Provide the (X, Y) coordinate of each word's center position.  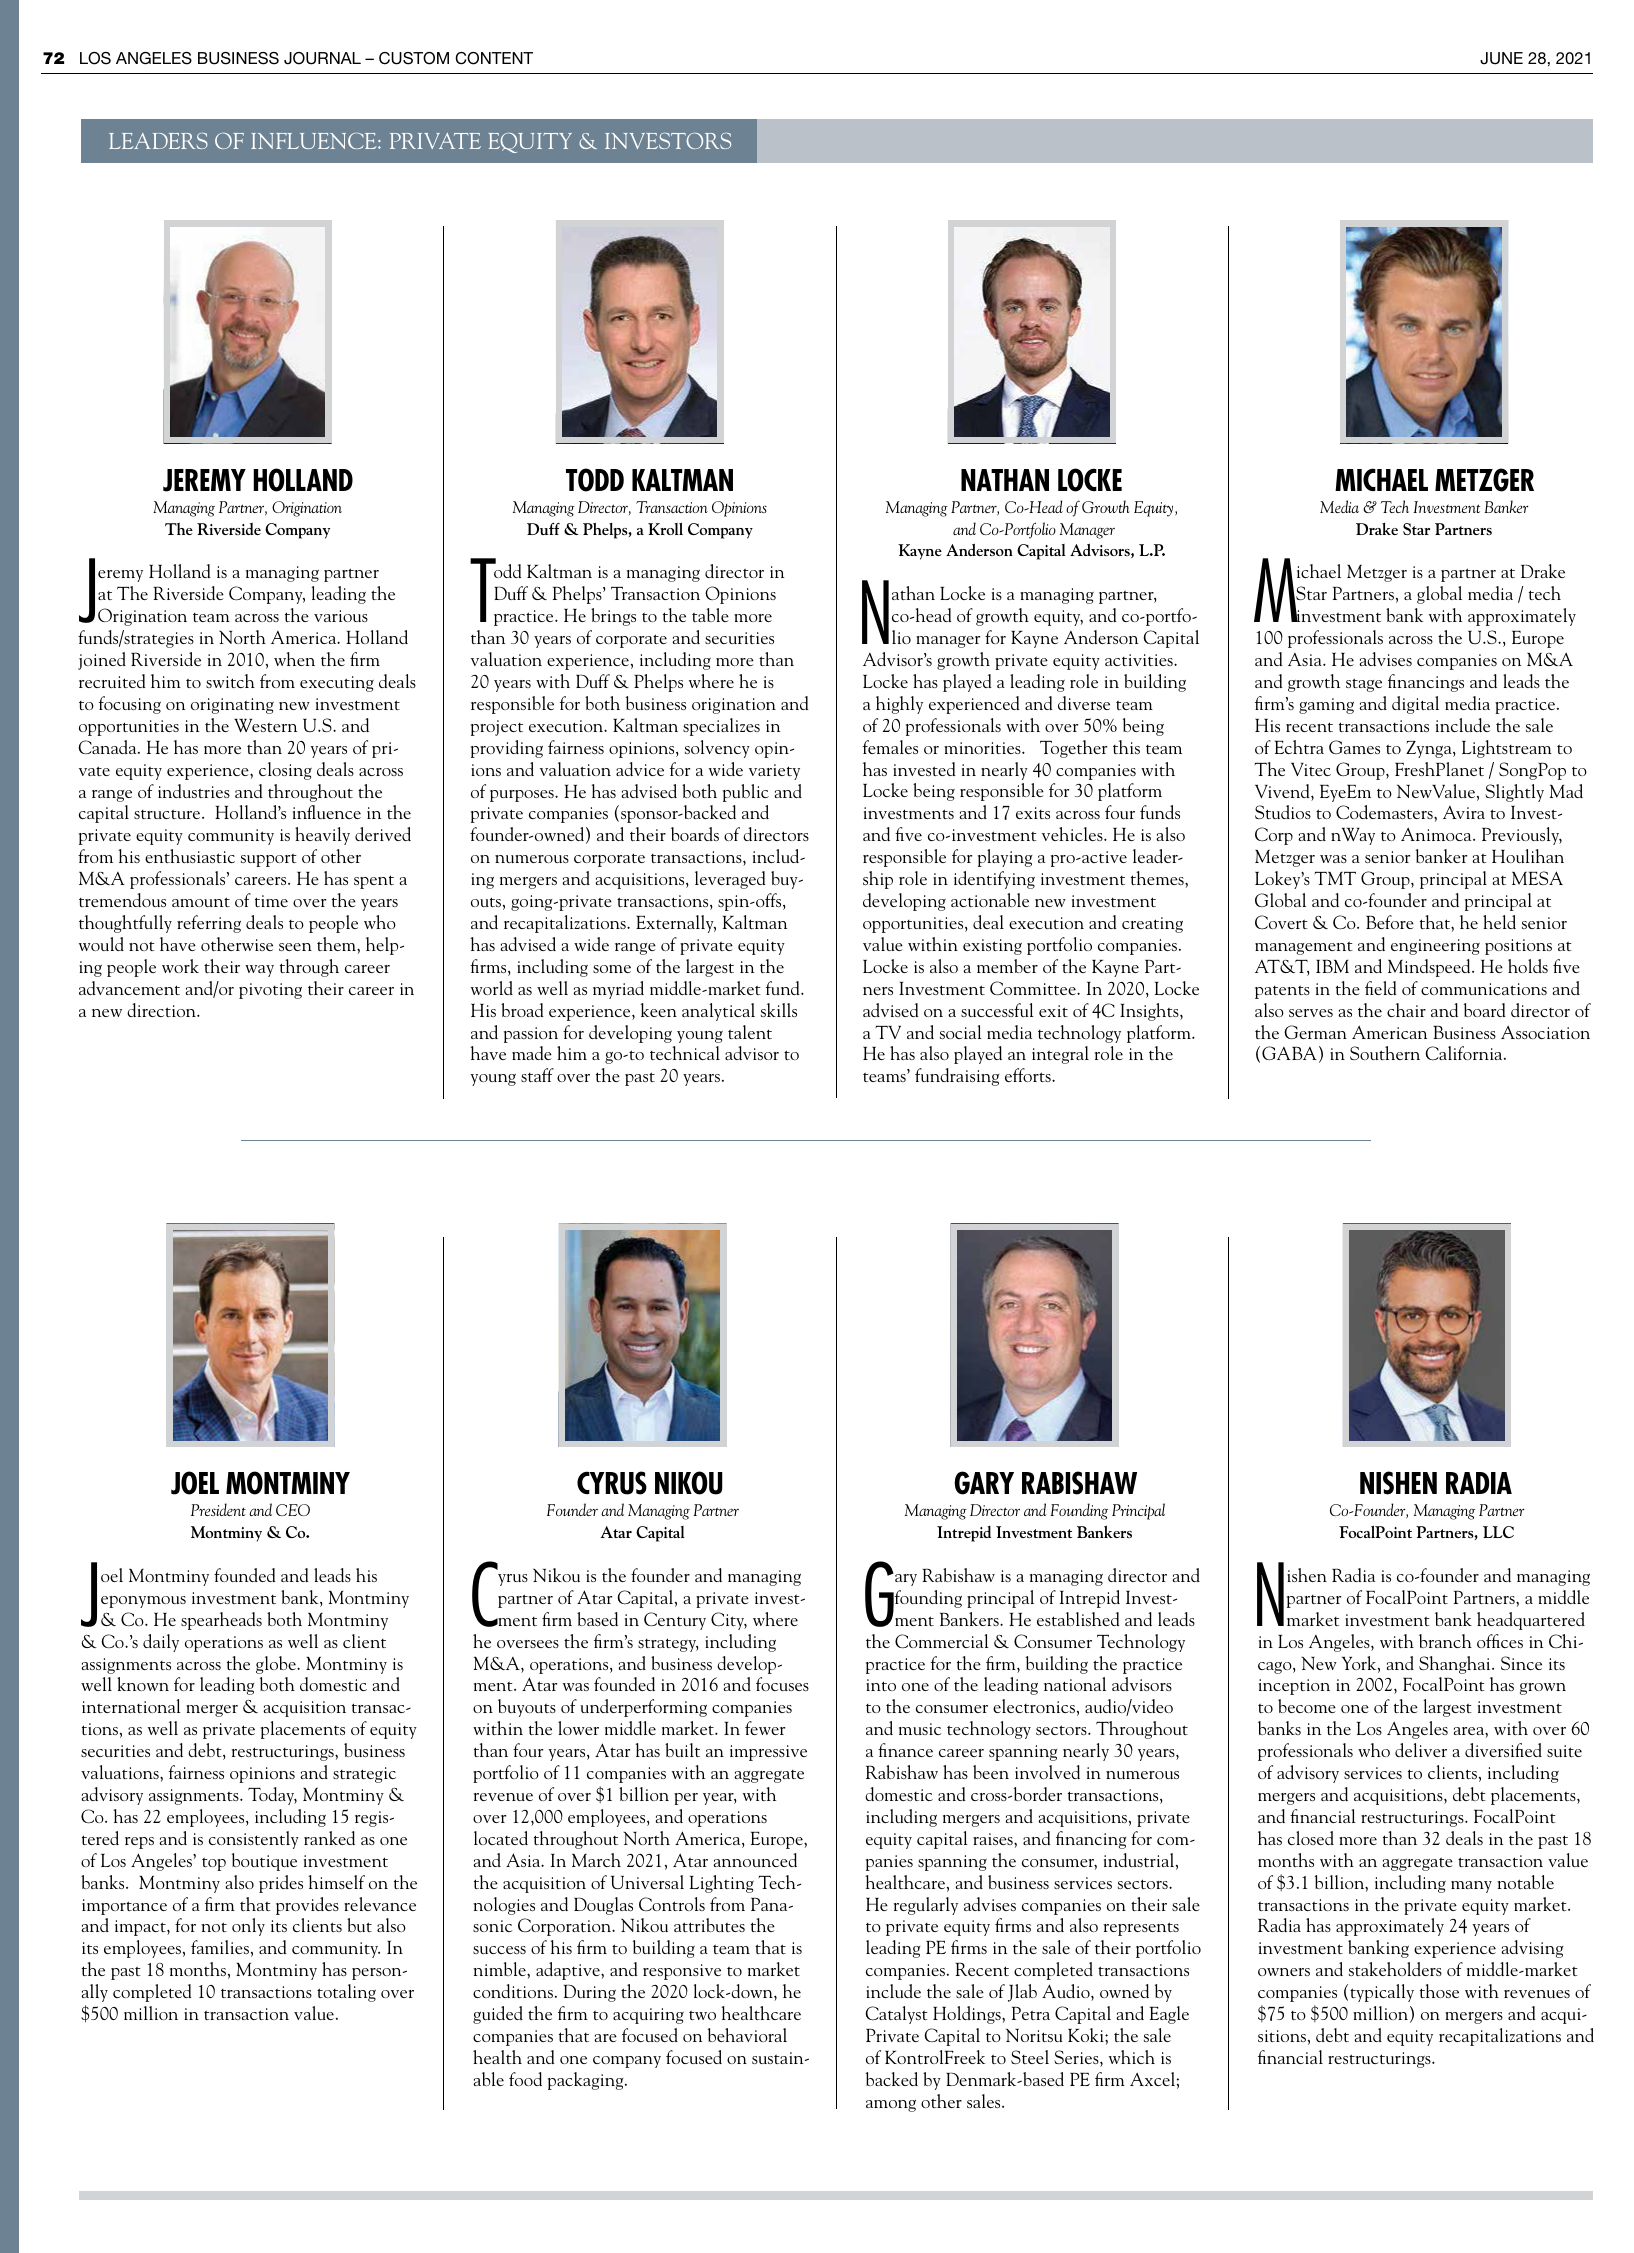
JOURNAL (322, 58)
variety (774, 772)
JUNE (1501, 58)
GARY (984, 1483)
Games (1354, 747)
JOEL (195, 1483)
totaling (346, 1993)
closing (285, 771)
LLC (1498, 1532)
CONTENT (494, 58)
